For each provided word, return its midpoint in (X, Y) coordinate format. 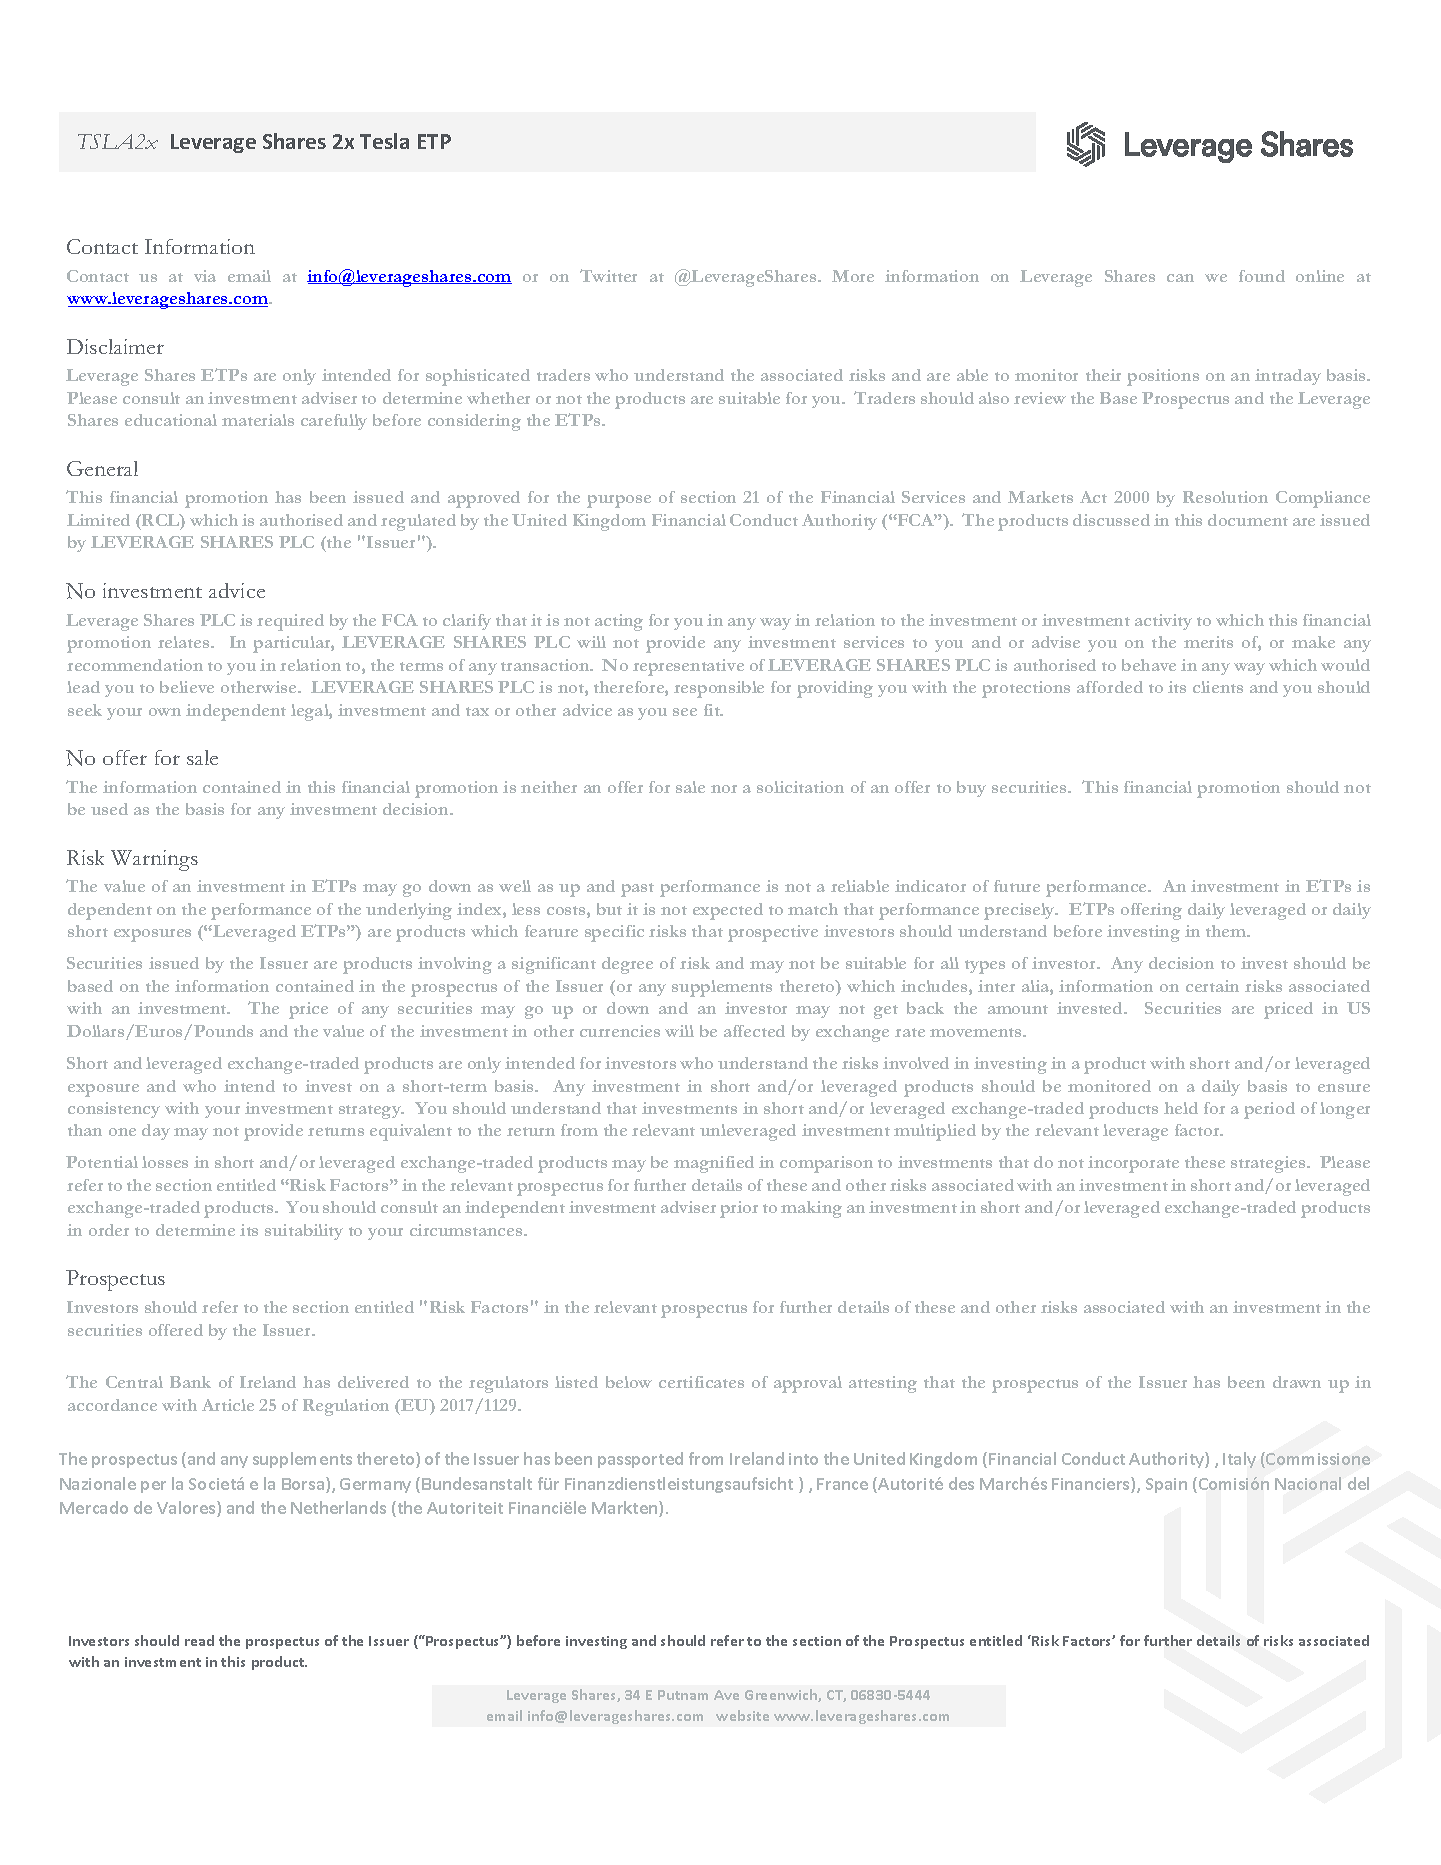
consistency (114, 1110)
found (1262, 276)
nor (724, 789)
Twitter (608, 275)
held (1181, 1108)
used (109, 809)
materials (258, 420)
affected (754, 1031)
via (205, 276)
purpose (619, 501)
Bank (190, 1382)
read (199, 1640)
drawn (1297, 1382)
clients (1218, 687)
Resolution (1225, 497)
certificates (701, 1382)
